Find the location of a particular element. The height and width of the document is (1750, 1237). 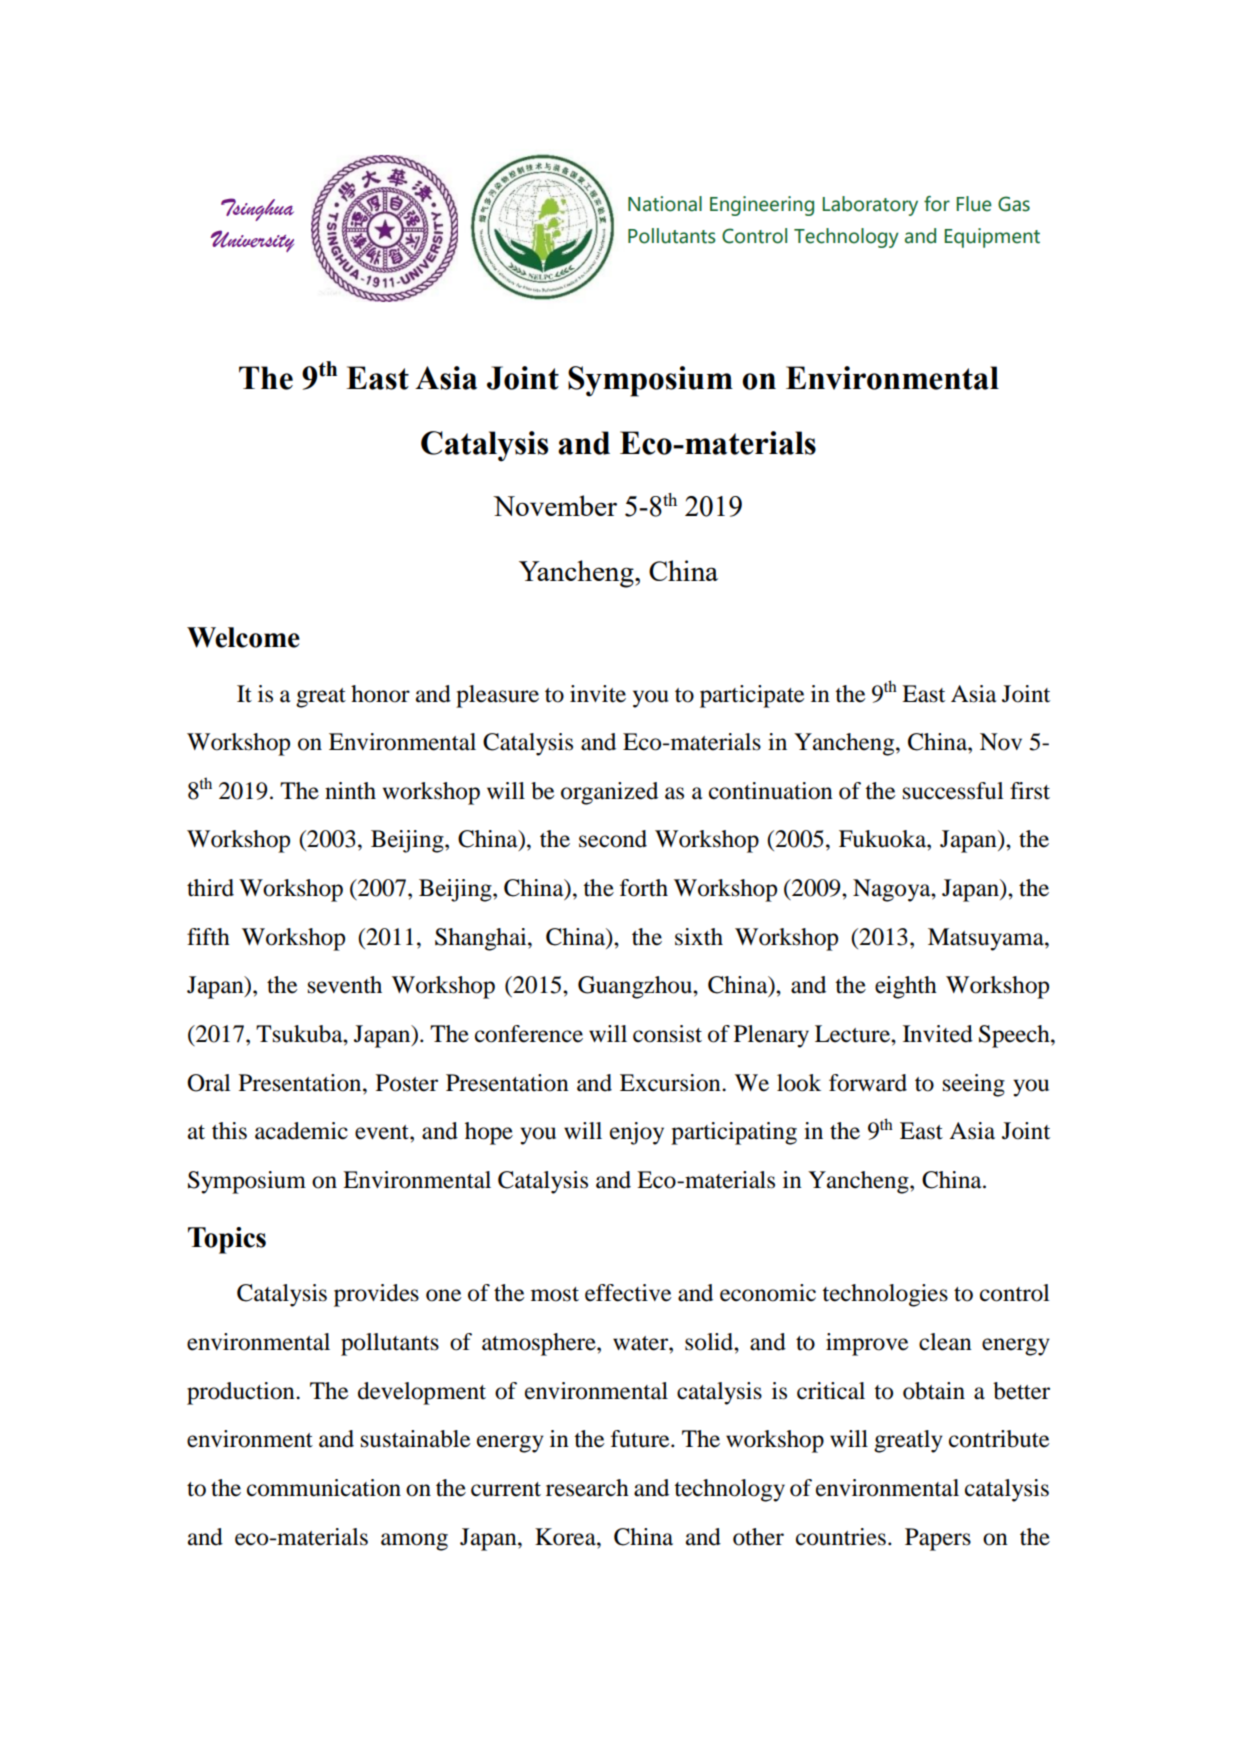

research is located at coordinates (587, 1488).
